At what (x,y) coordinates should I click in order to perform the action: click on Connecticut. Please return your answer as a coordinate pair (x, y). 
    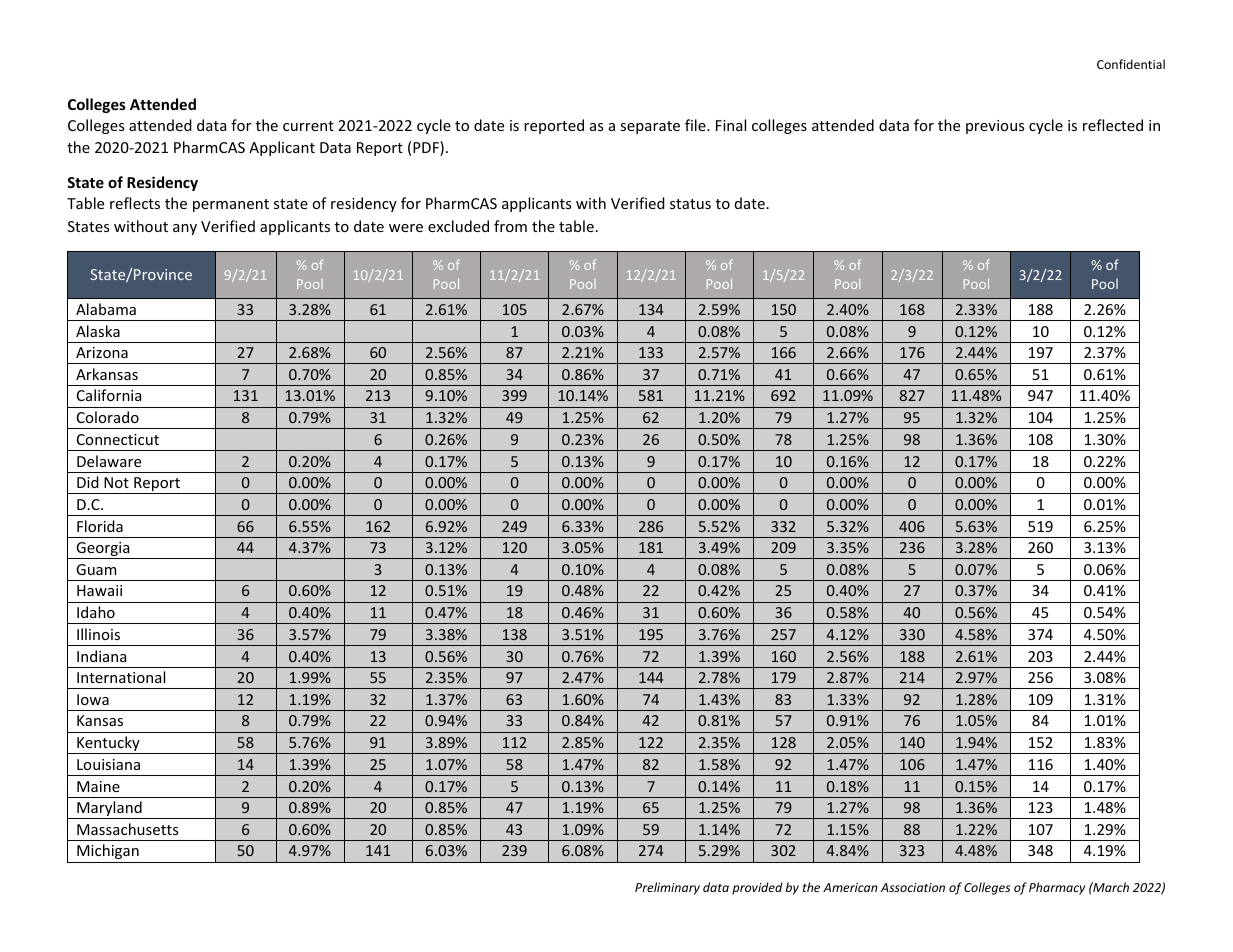
    Looking at the image, I should click on (118, 439).
